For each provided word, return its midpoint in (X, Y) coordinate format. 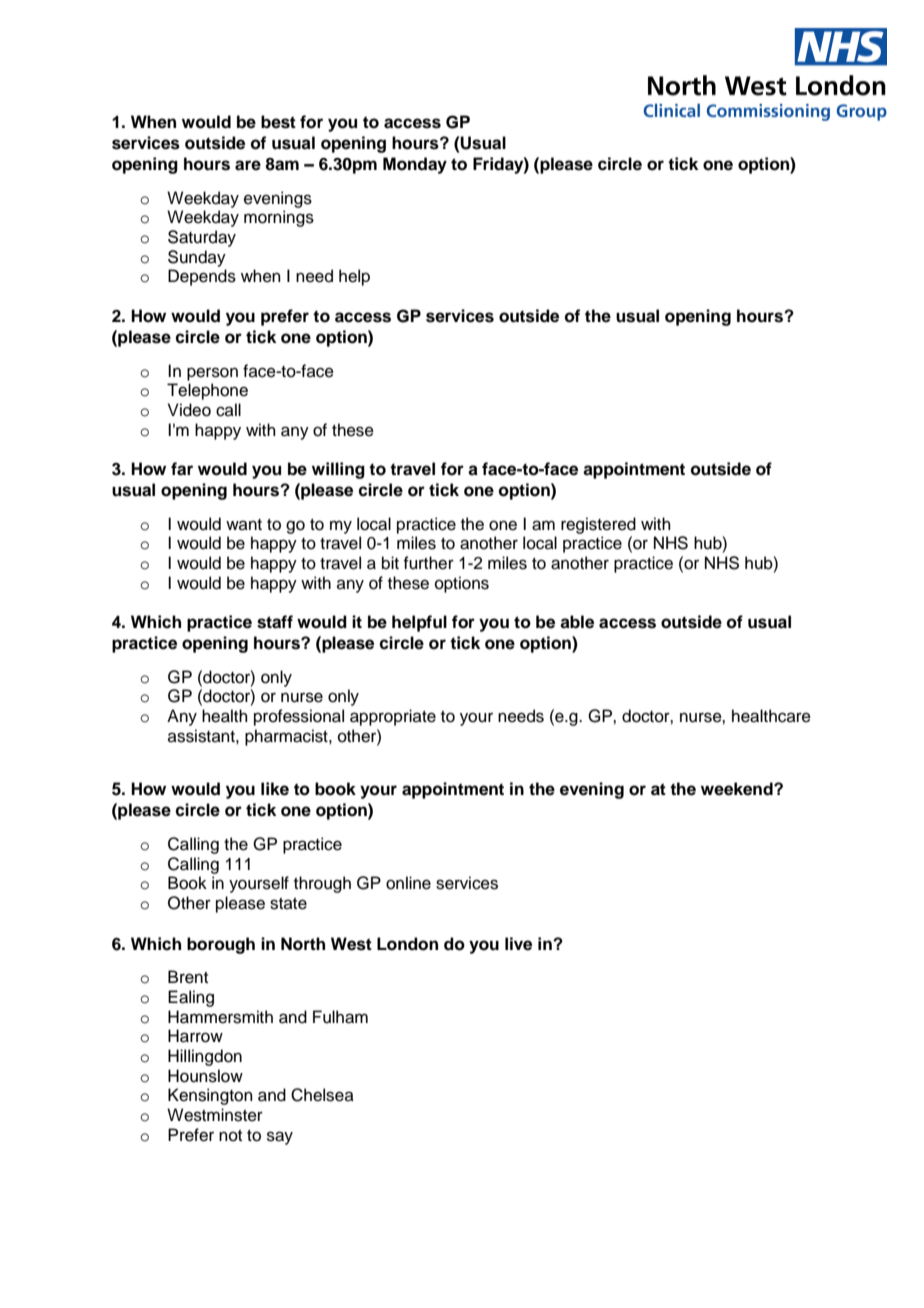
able (577, 622)
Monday (415, 165)
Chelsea (322, 1095)
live (518, 944)
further (428, 563)
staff (275, 622)
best (278, 122)
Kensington (210, 1096)
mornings (279, 218)
